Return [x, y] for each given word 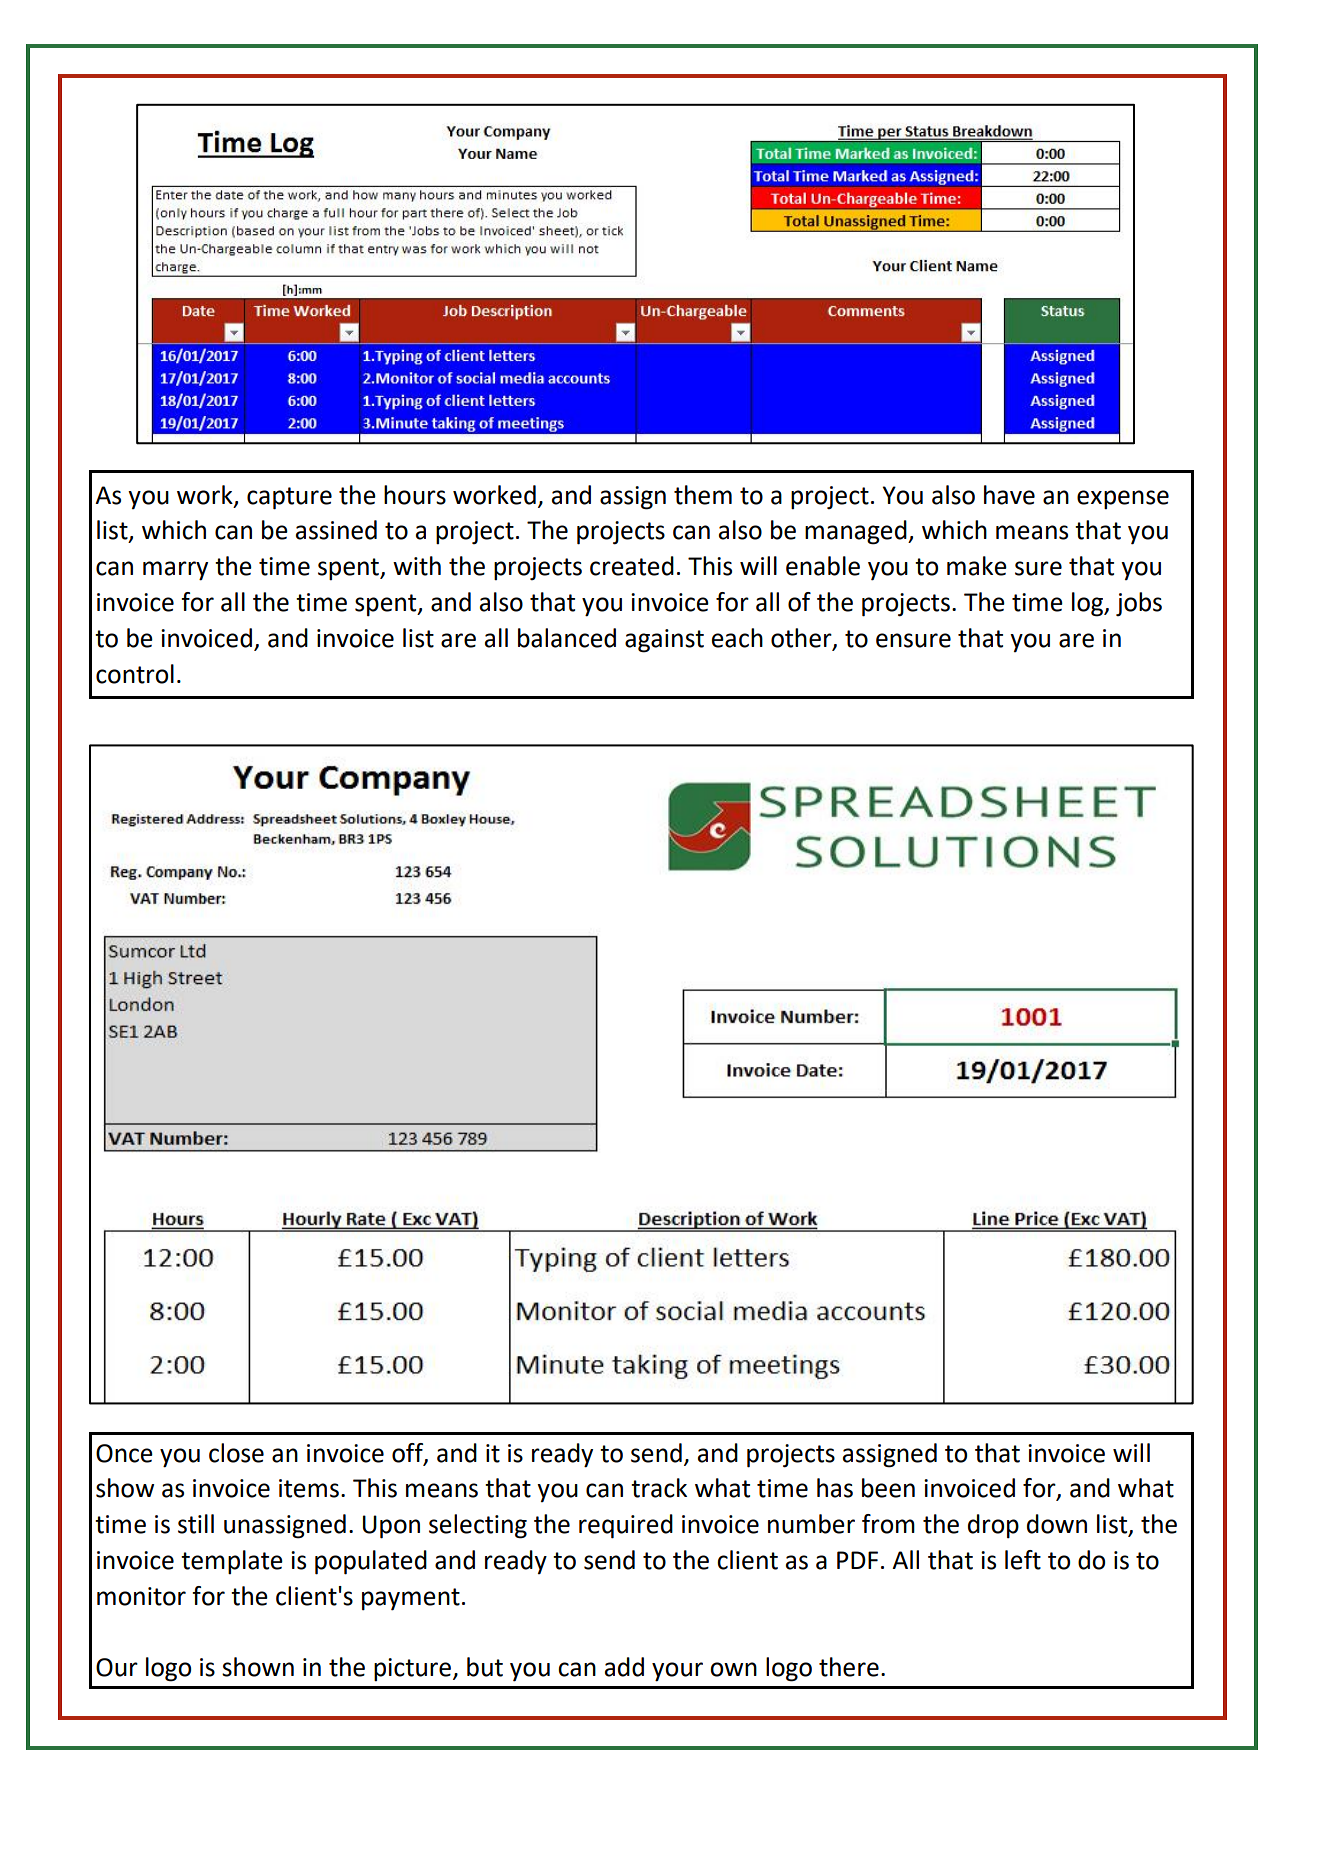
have [1009, 495]
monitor [141, 1596]
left [1023, 1560]
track [659, 1488]
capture [289, 498]
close [236, 1453]
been [888, 1488]
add [624, 1667]
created [632, 566]
